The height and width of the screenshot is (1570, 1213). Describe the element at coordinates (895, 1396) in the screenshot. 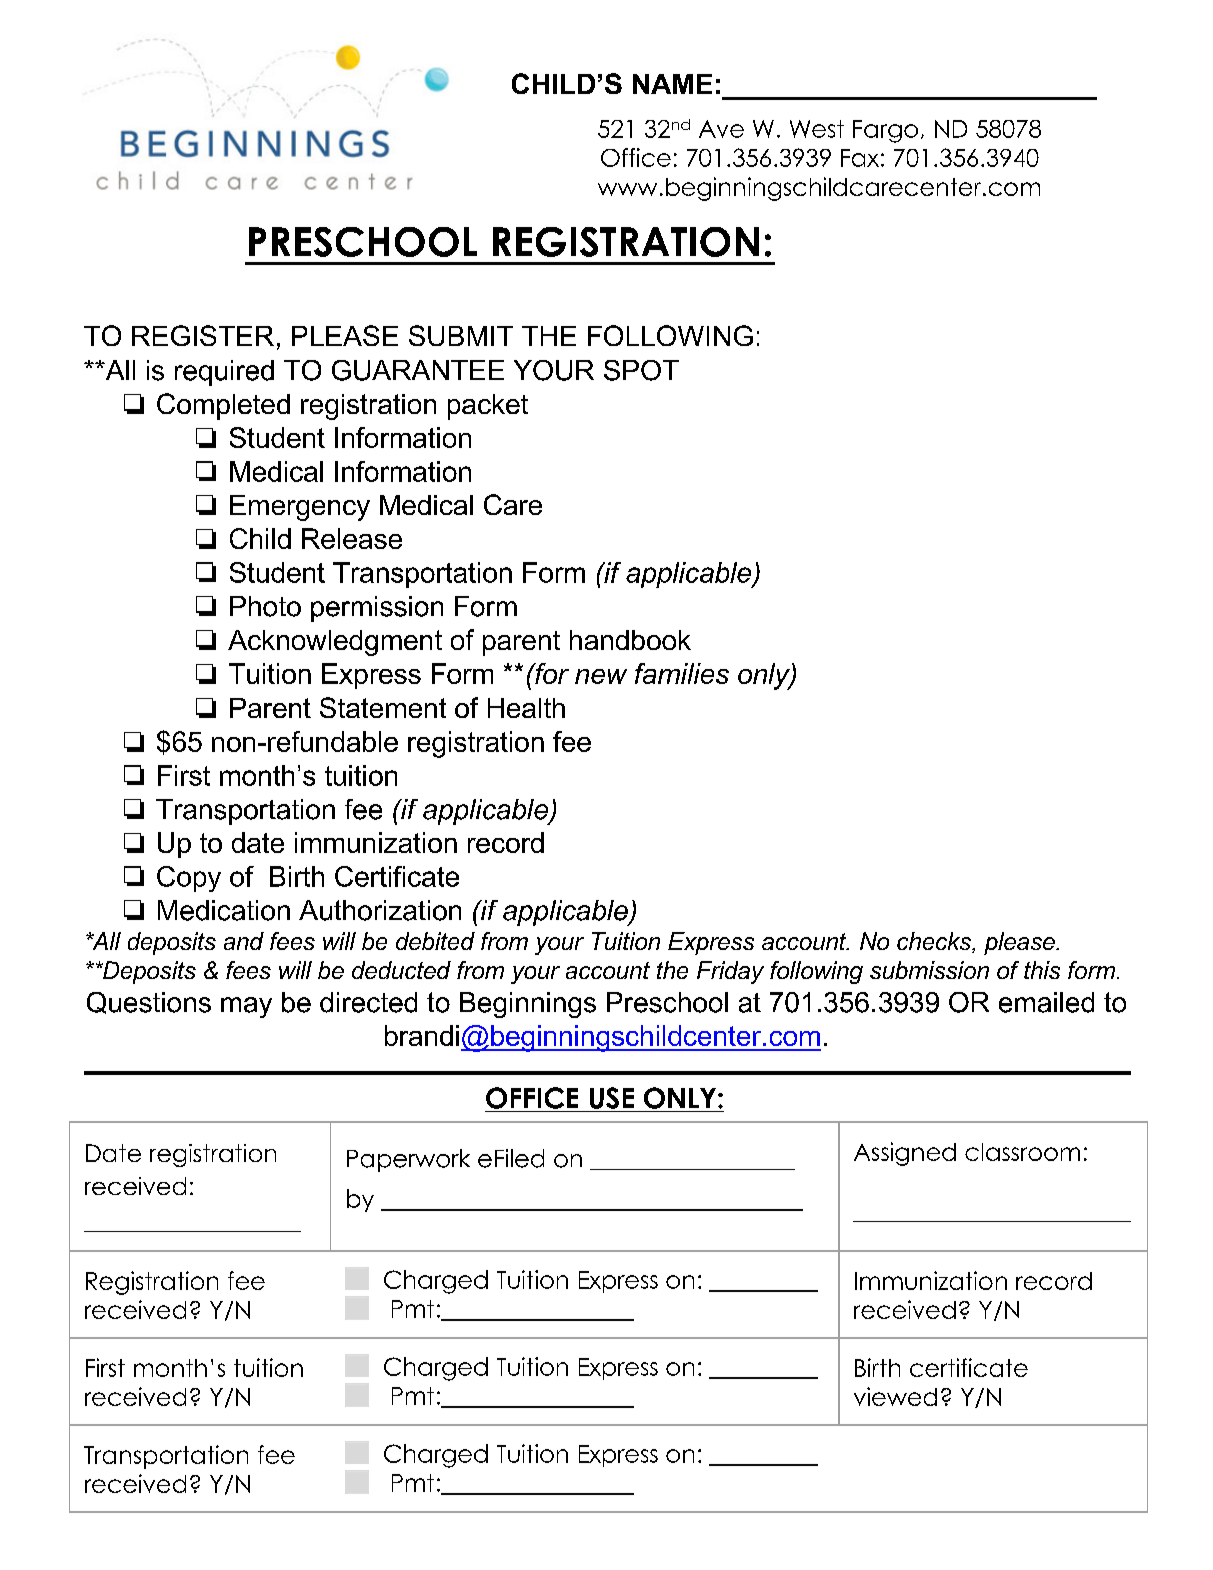

I see `viewed` at that location.
